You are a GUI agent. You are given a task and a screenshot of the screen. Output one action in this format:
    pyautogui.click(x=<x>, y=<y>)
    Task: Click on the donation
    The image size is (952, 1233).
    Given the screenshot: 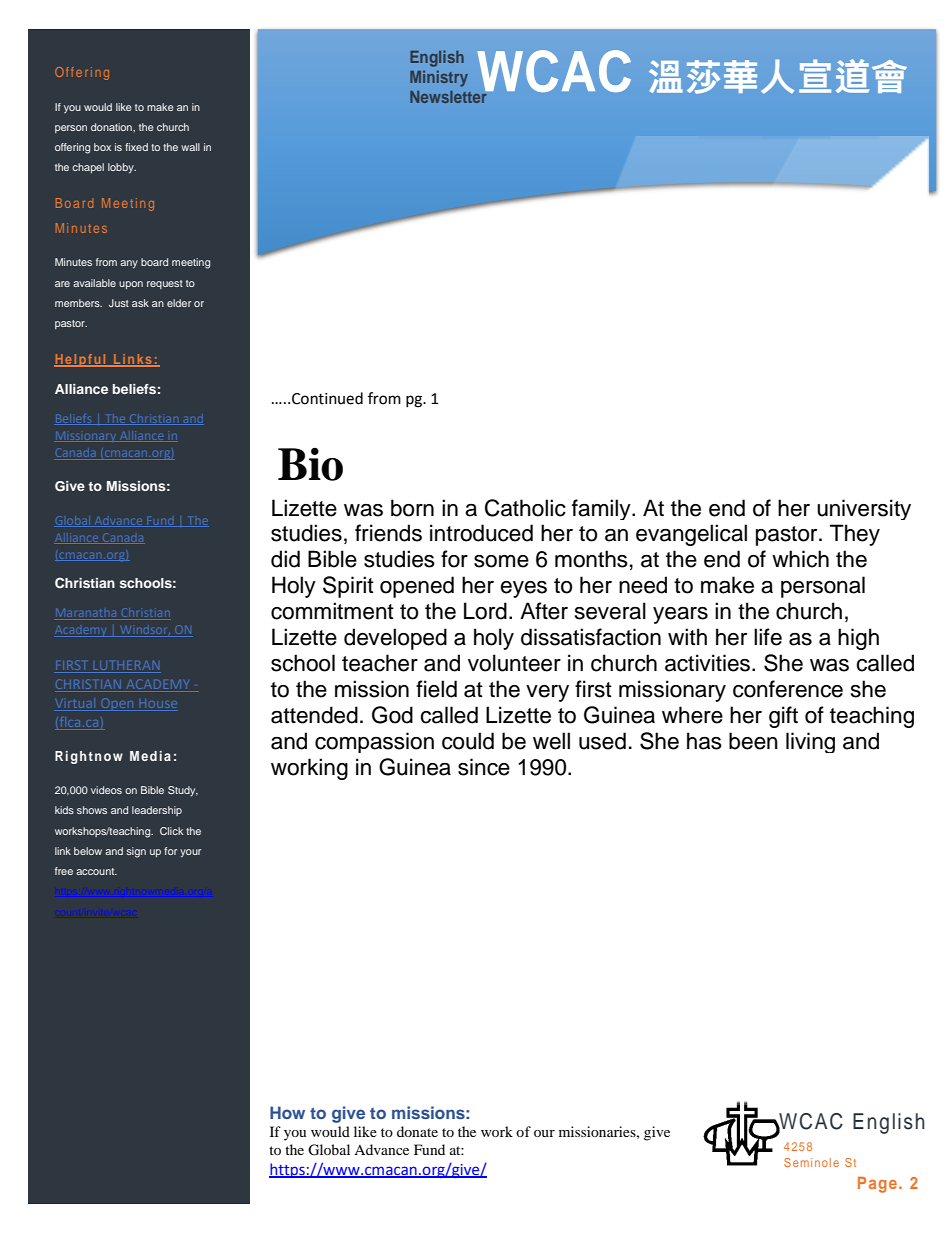 What is the action you would take?
    pyautogui.click(x=112, y=127)
